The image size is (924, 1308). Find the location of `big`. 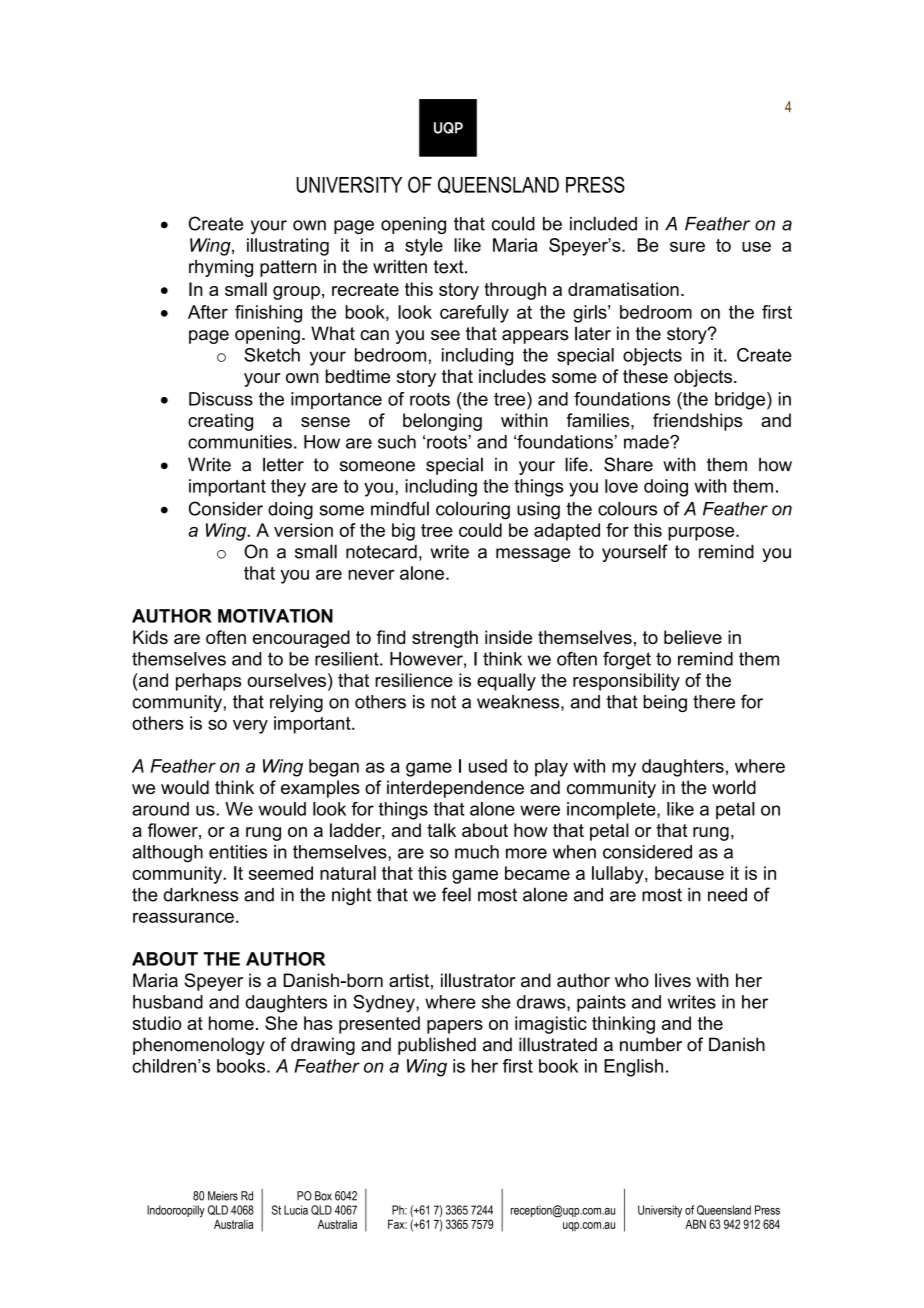

big is located at coordinates (403, 532).
